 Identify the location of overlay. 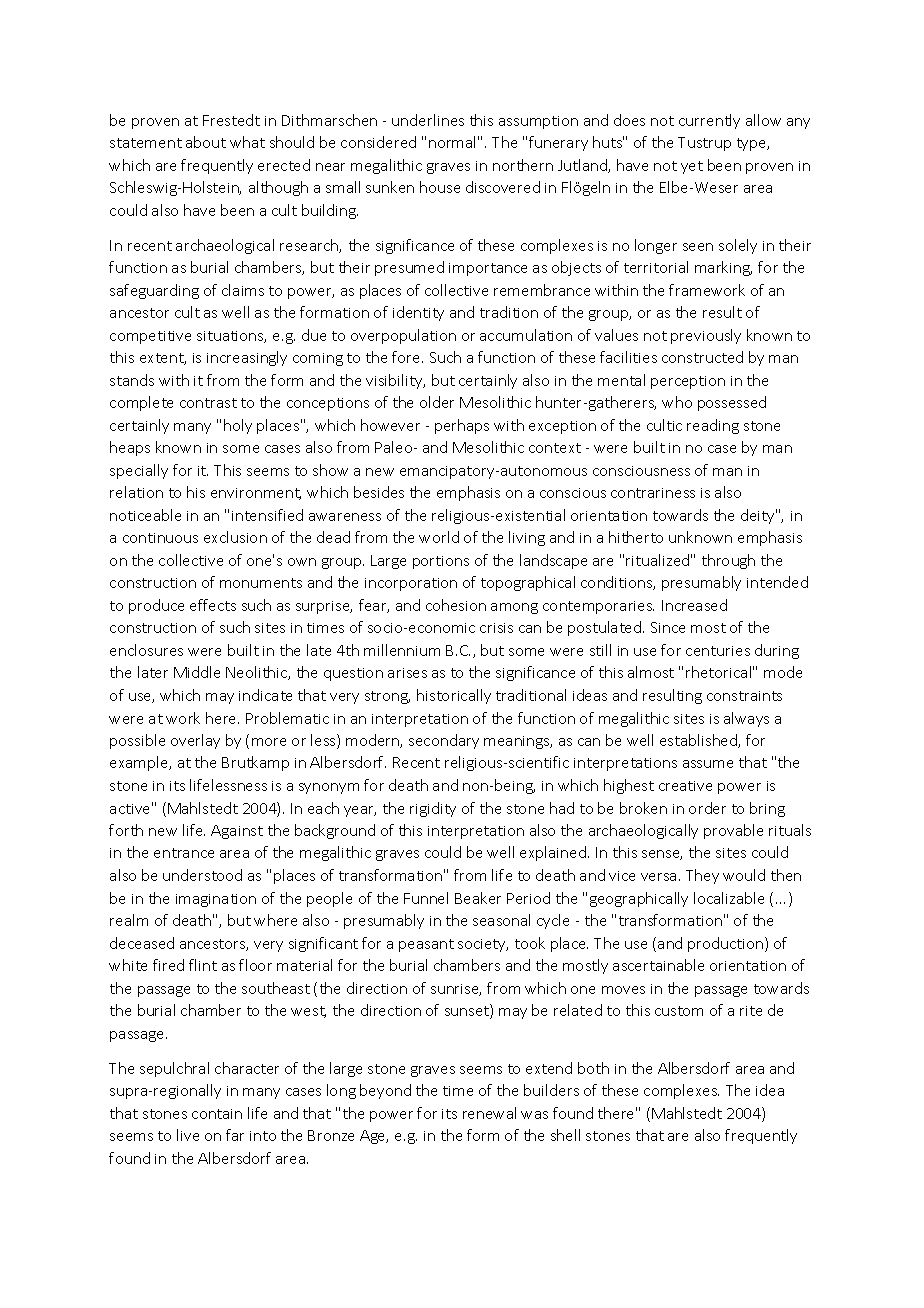
(195, 741).
